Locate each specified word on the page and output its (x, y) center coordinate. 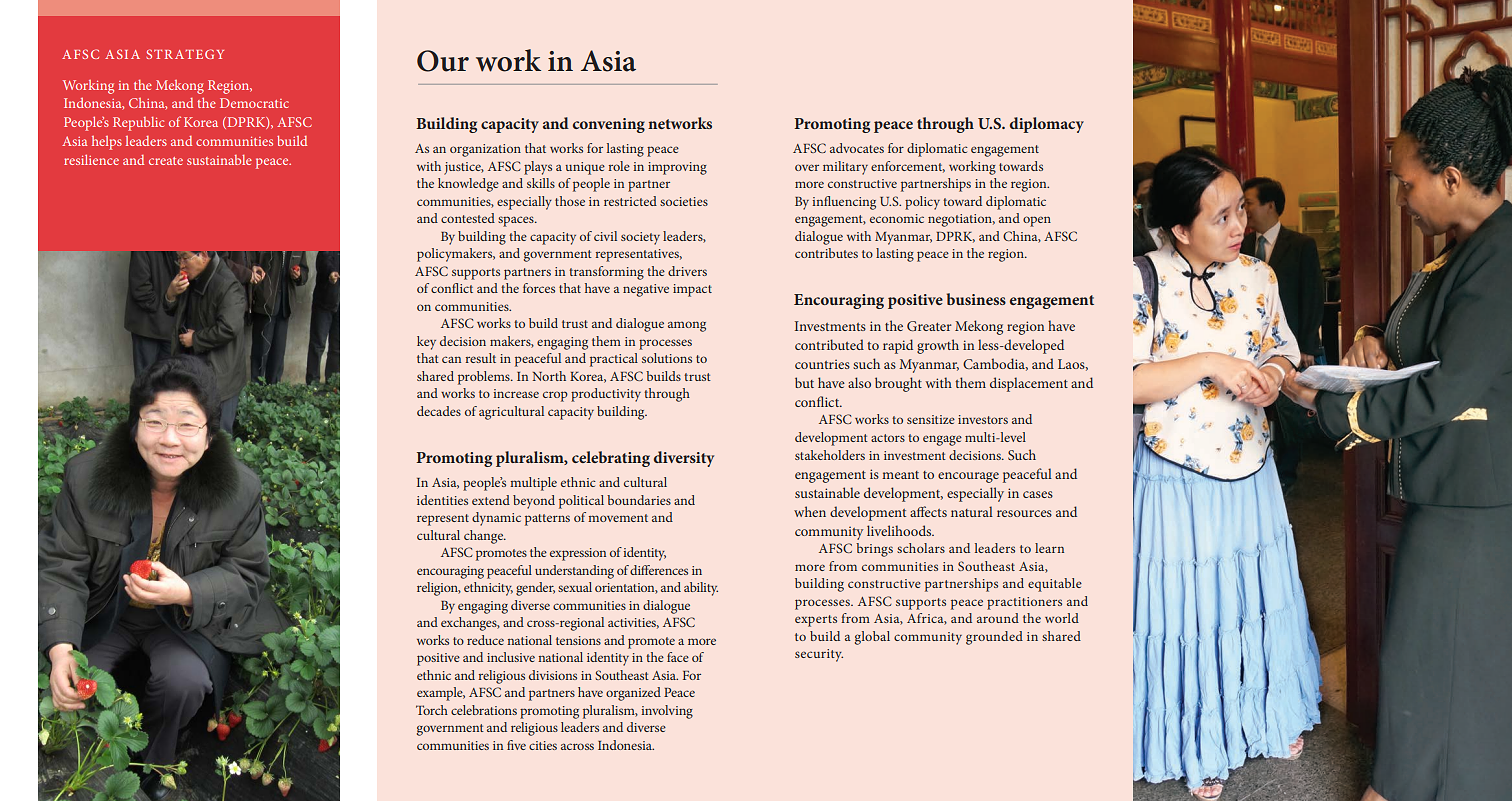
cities (543, 745)
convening (609, 125)
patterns (547, 520)
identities (442, 500)
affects (928, 511)
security (819, 655)
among (687, 326)
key (426, 343)
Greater (929, 326)
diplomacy (1047, 125)
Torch (432, 710)
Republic (138, 124)
